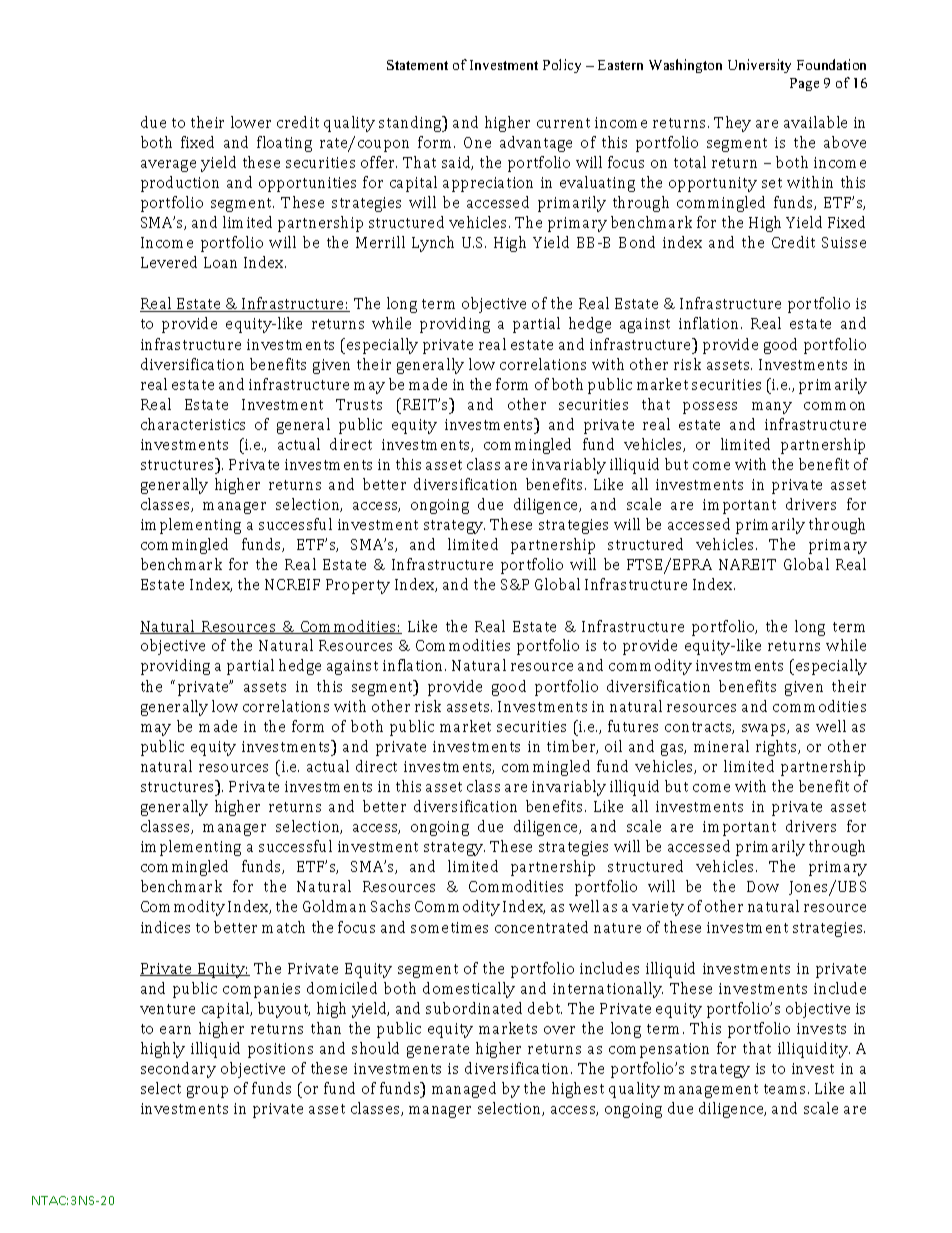 The width and height of the screenshot is (952, 1233). Describe the element at coordinates (759, 66) in the screenshot. I see `University` at that location.
